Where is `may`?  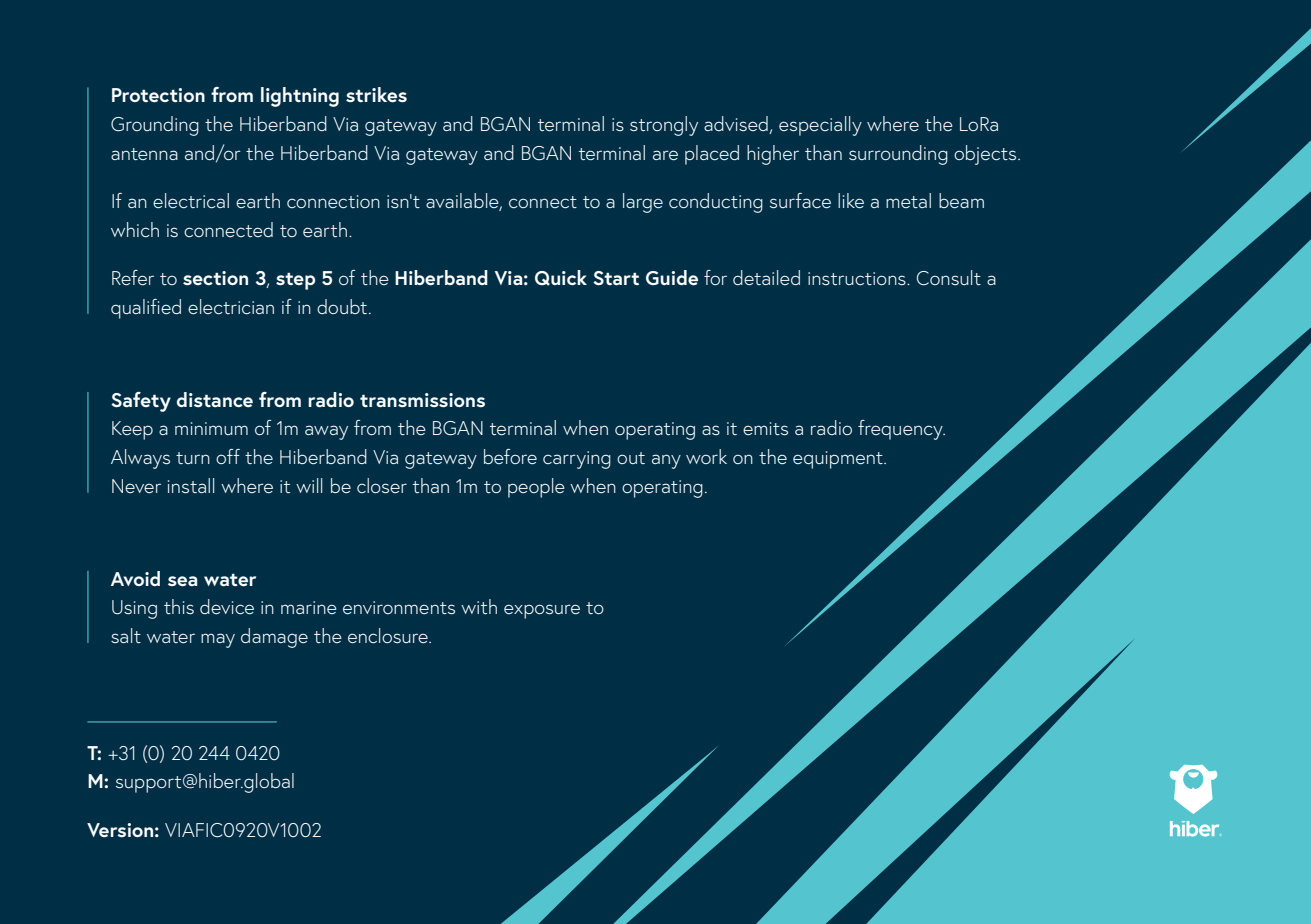
may is located at coordinates (218, 640).
